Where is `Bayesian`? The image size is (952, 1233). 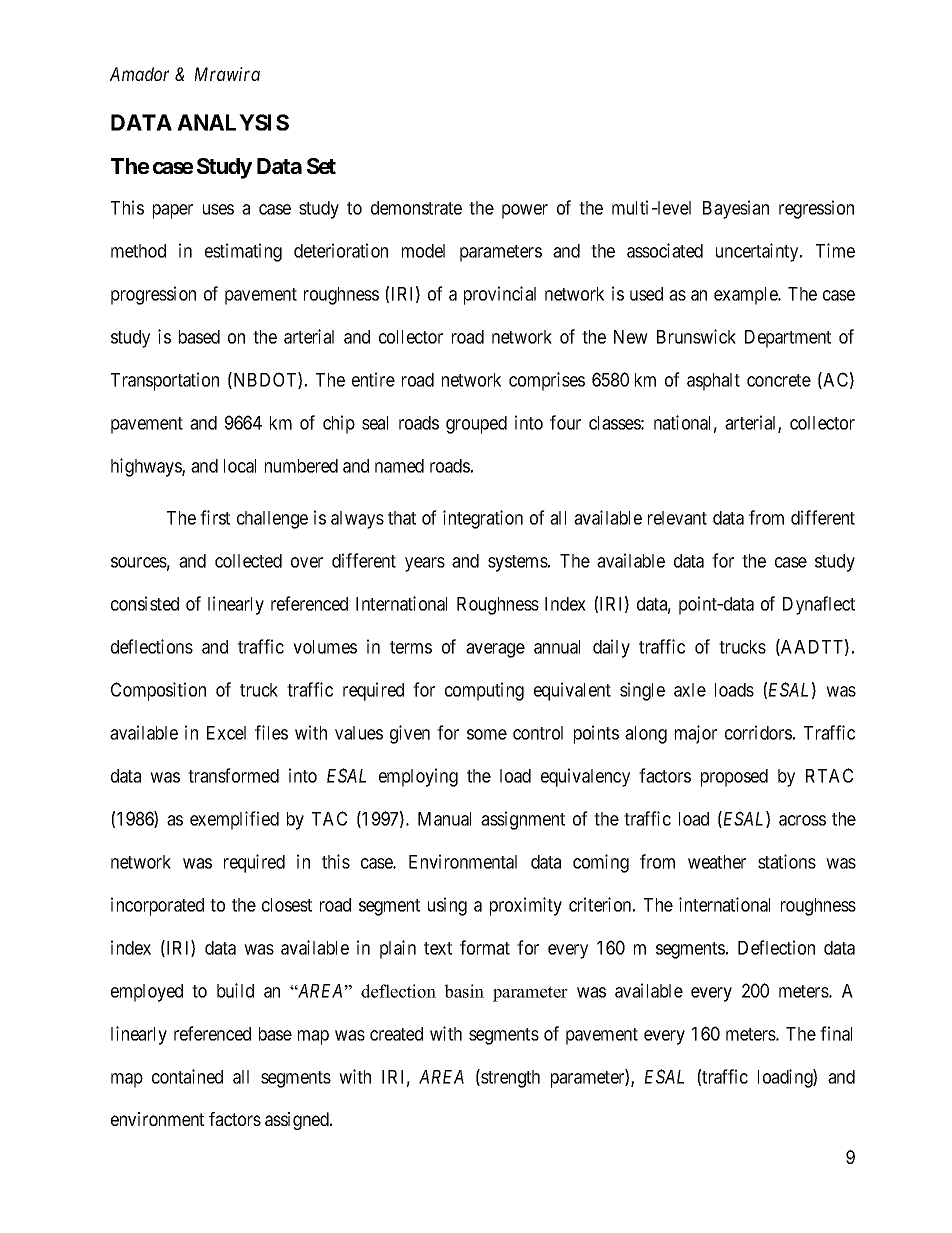 Bayesian is located at coordinates (736, 209).
